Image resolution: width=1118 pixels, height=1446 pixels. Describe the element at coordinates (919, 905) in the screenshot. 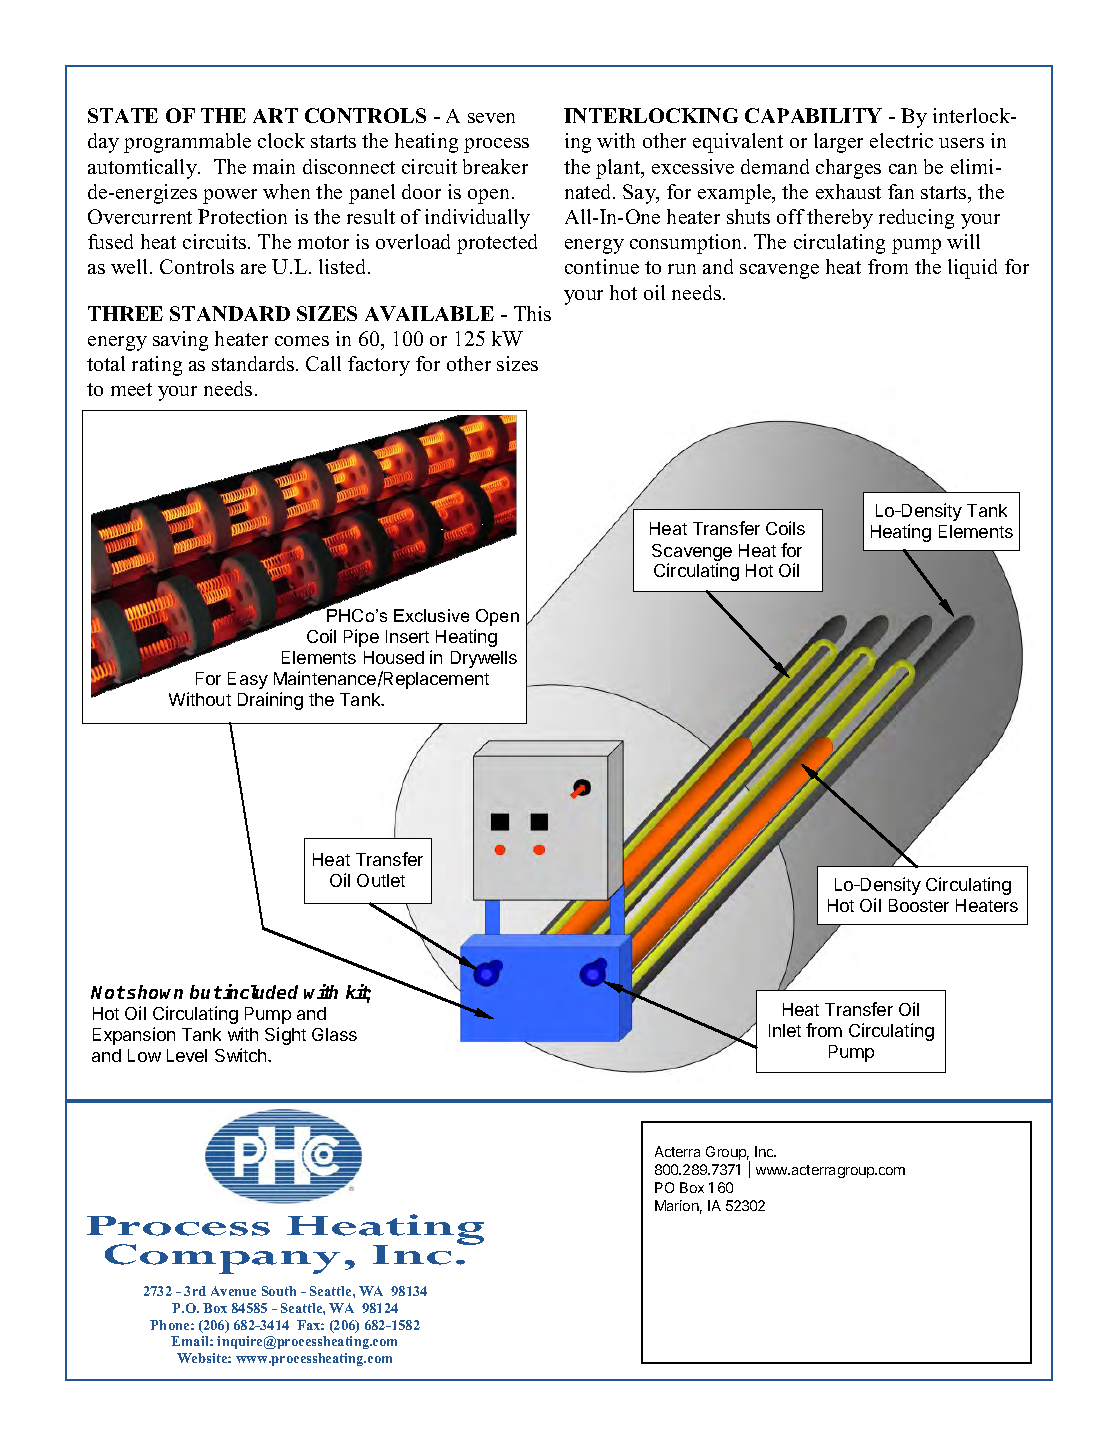

I see `Booster` at that location.
